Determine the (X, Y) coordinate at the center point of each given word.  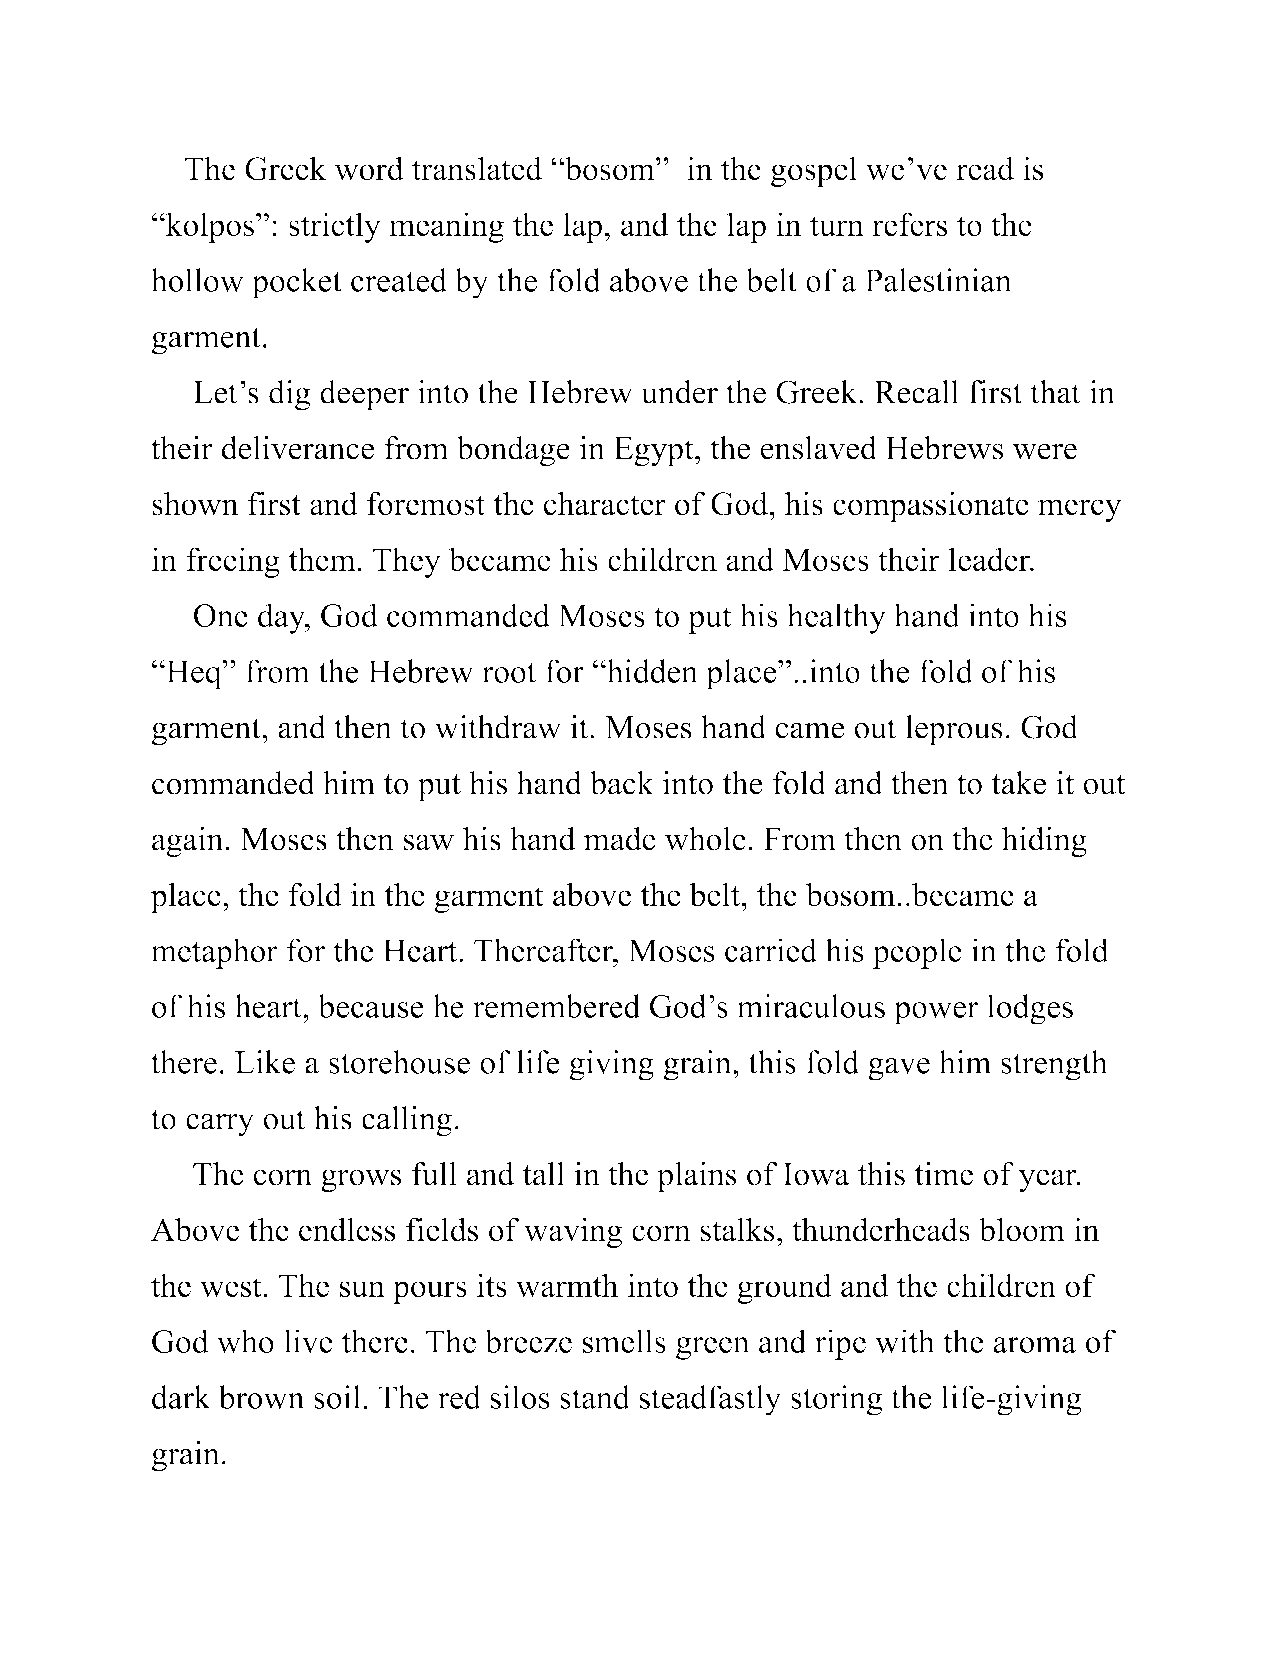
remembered (556, 1006)
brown (261, 1397)
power (936, 1013)
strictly (335, 227)
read (985, 168)
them (322, 559)
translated (477, 168)
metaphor (214, 953)
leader (990, 559)
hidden (651, 671)
